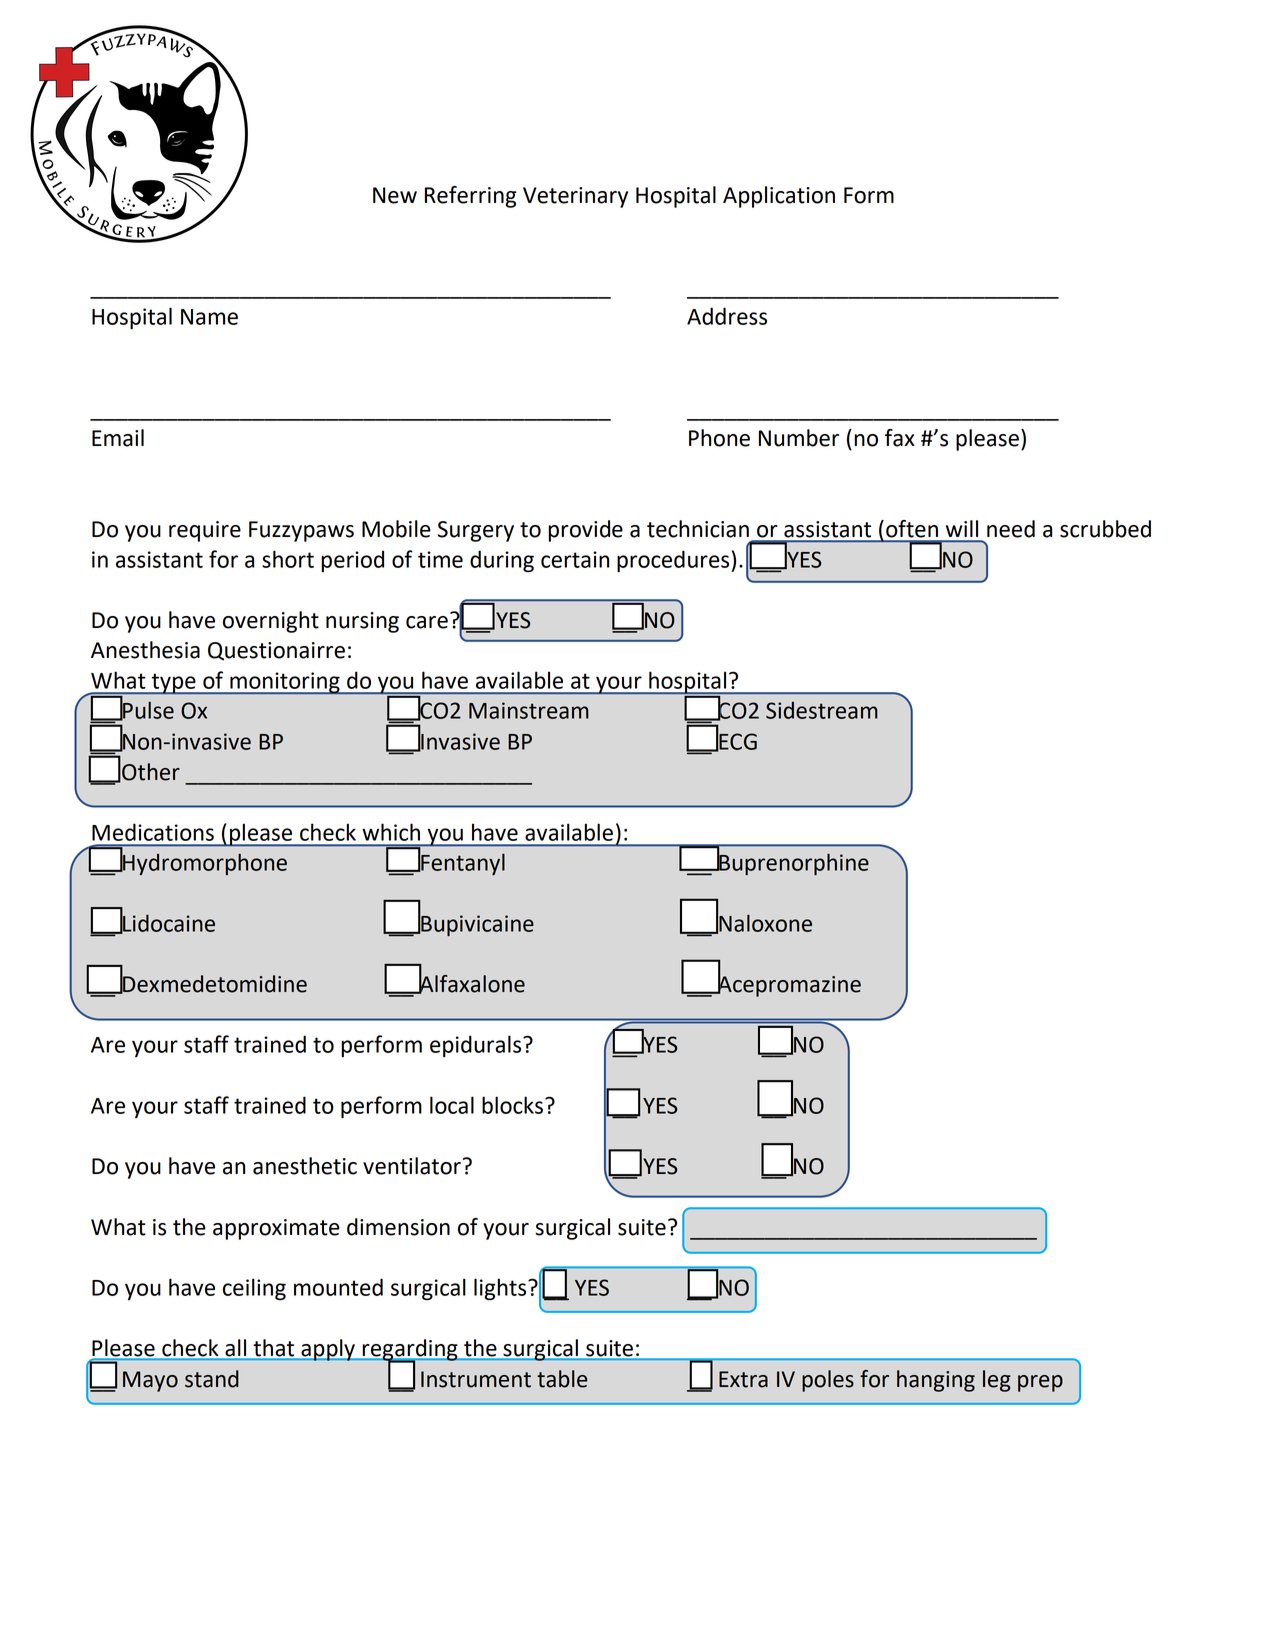  What do you see at coordinates (779, 197) in the screenshot?
I see `Application` at bounding box center [779, 197].
